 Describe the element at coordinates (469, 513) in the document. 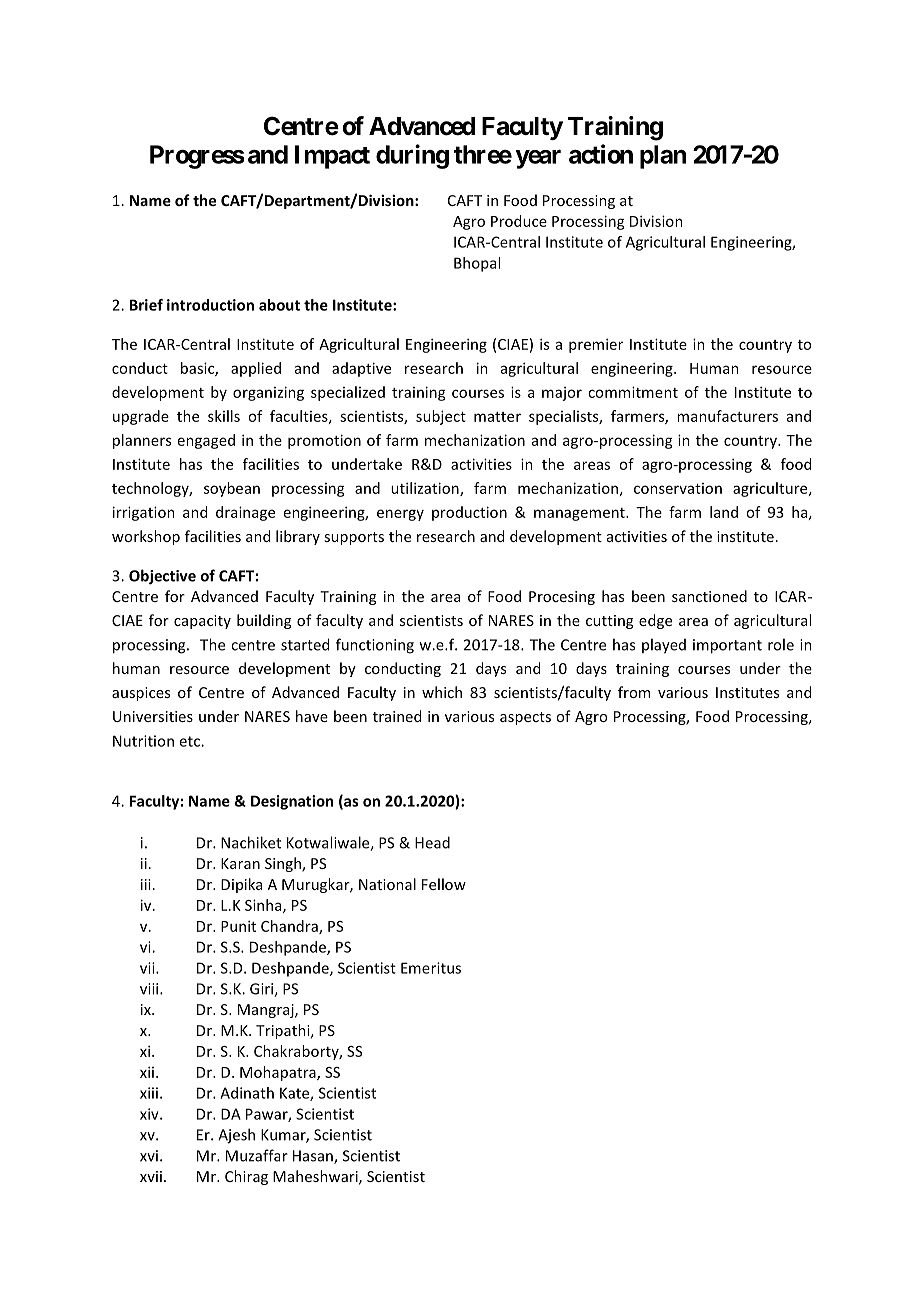

I see `production` at that location.
